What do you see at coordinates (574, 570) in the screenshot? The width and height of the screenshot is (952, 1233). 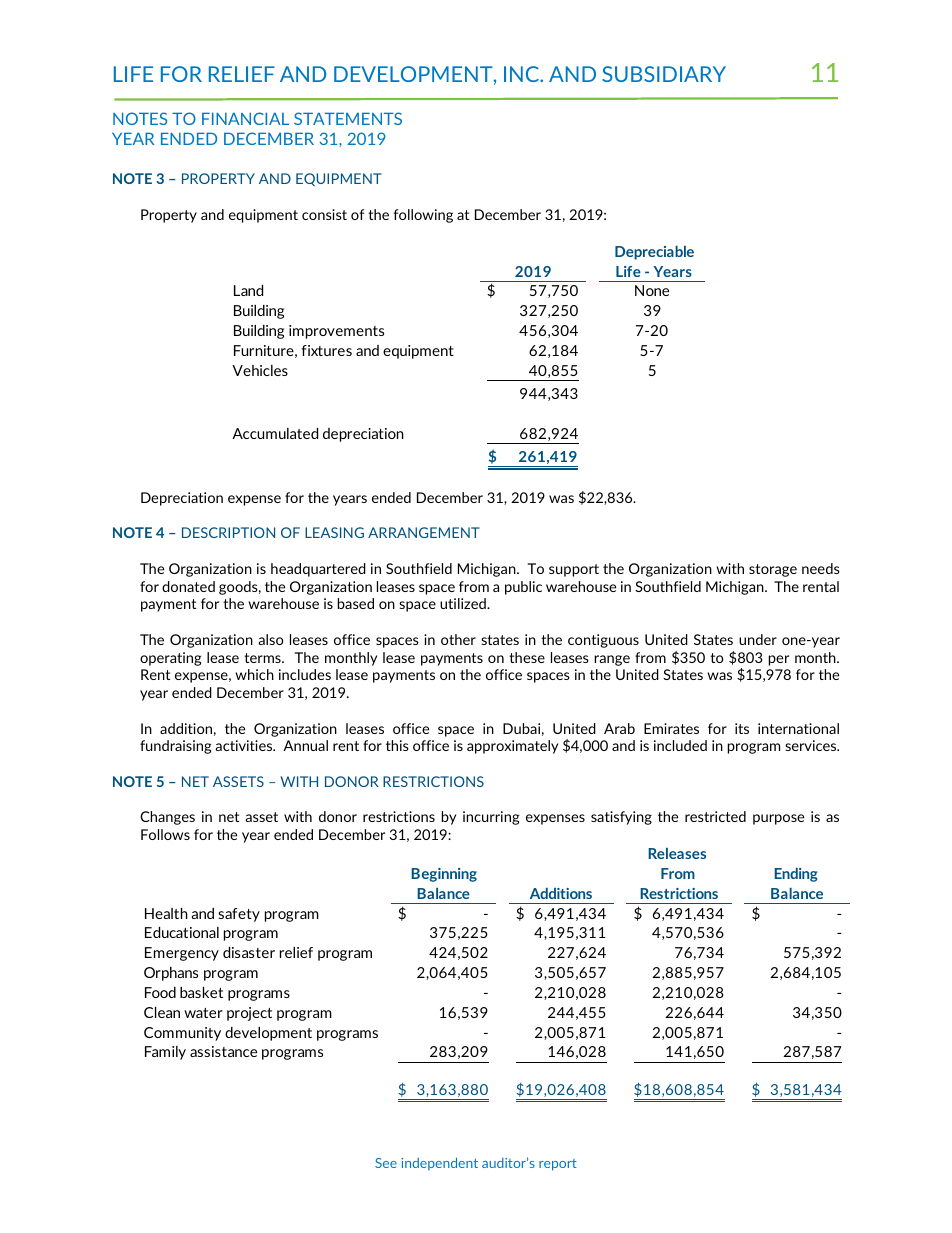 I see `support` at bounding box center [574, 570].
